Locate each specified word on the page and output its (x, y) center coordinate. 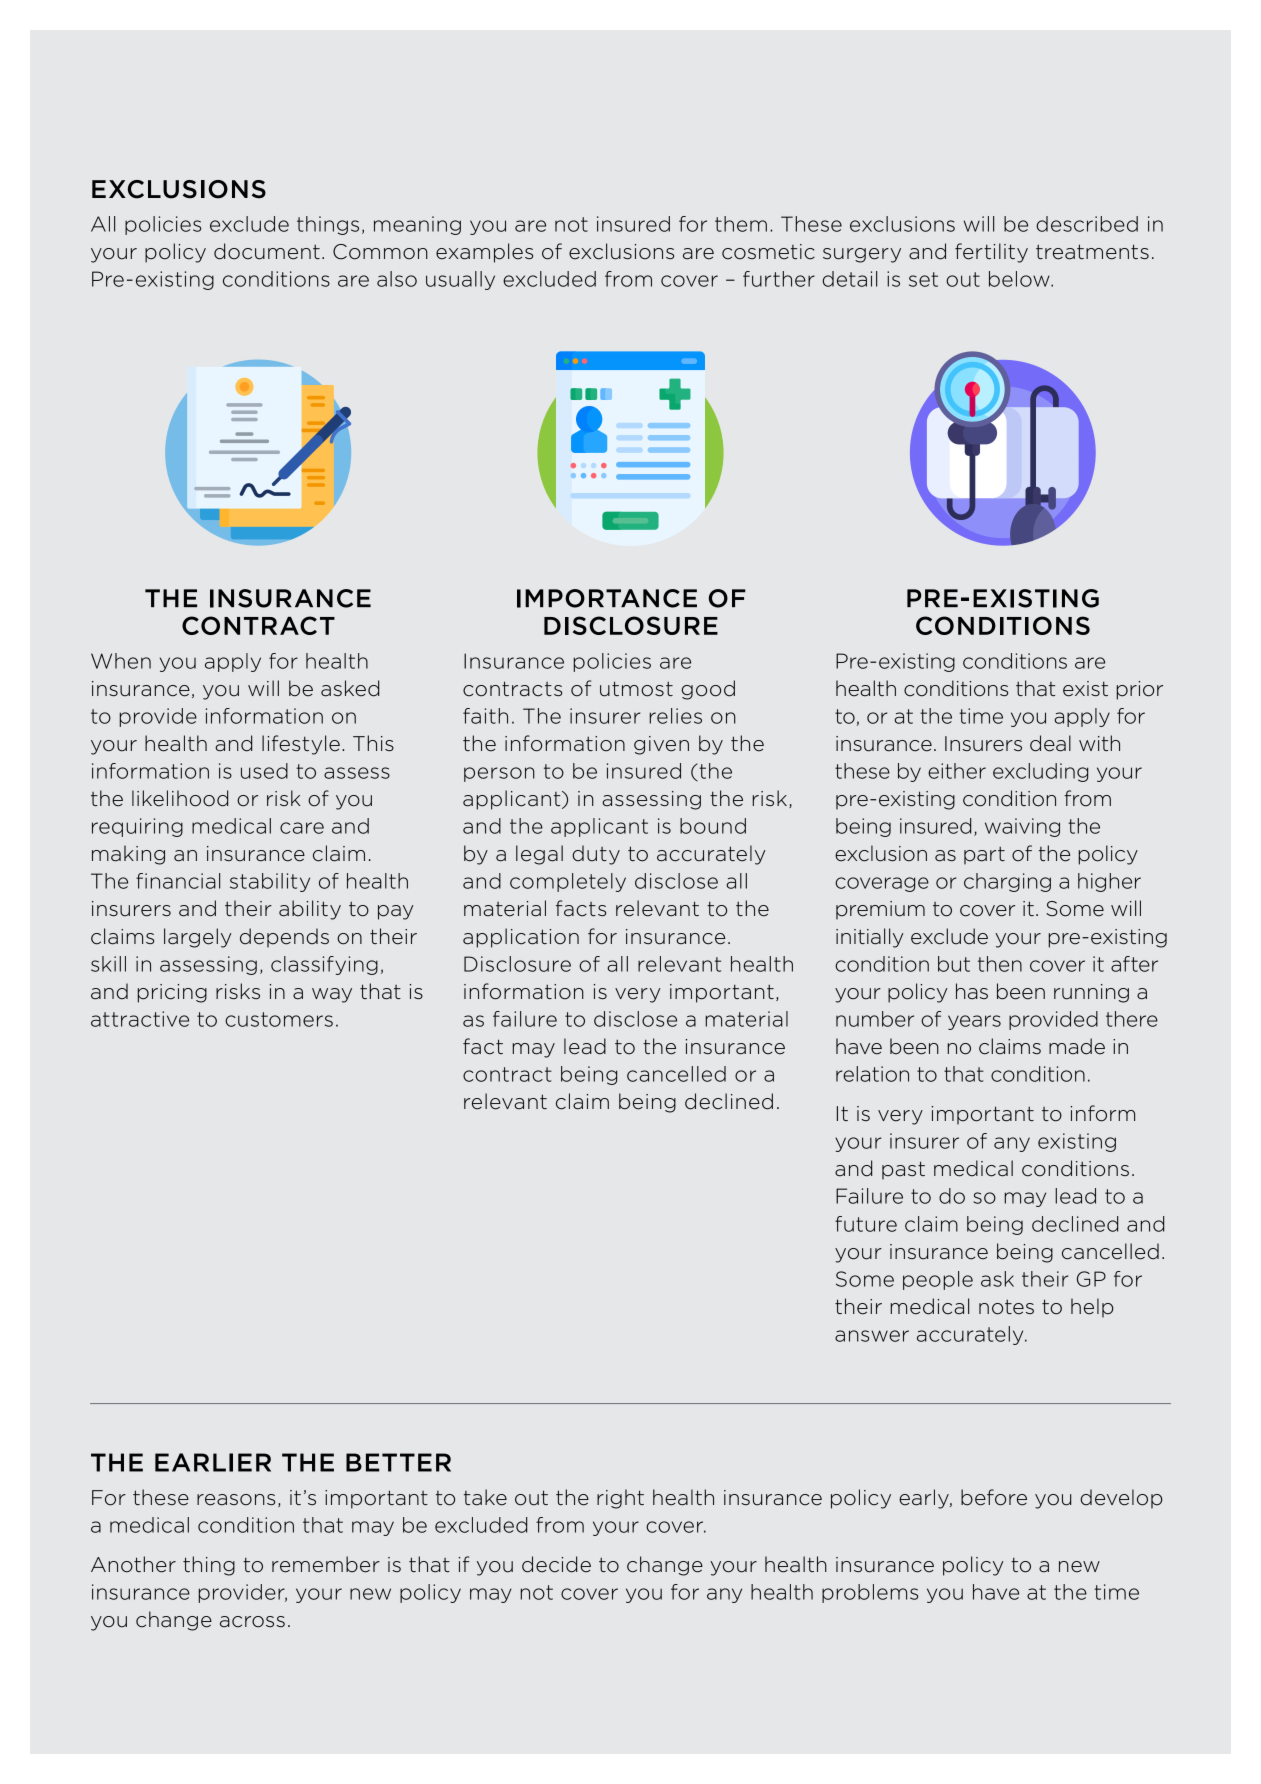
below (1020, 279)
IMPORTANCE (607, 598)
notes (1006, 1307)
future (866, 1224)
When (121, 661)
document (267, 251)
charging (1007, 882)
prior (1139, 690)
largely (197, 938)
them (741, 224)
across (252, 1622)
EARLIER (213, 1462)
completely (568, 882)
